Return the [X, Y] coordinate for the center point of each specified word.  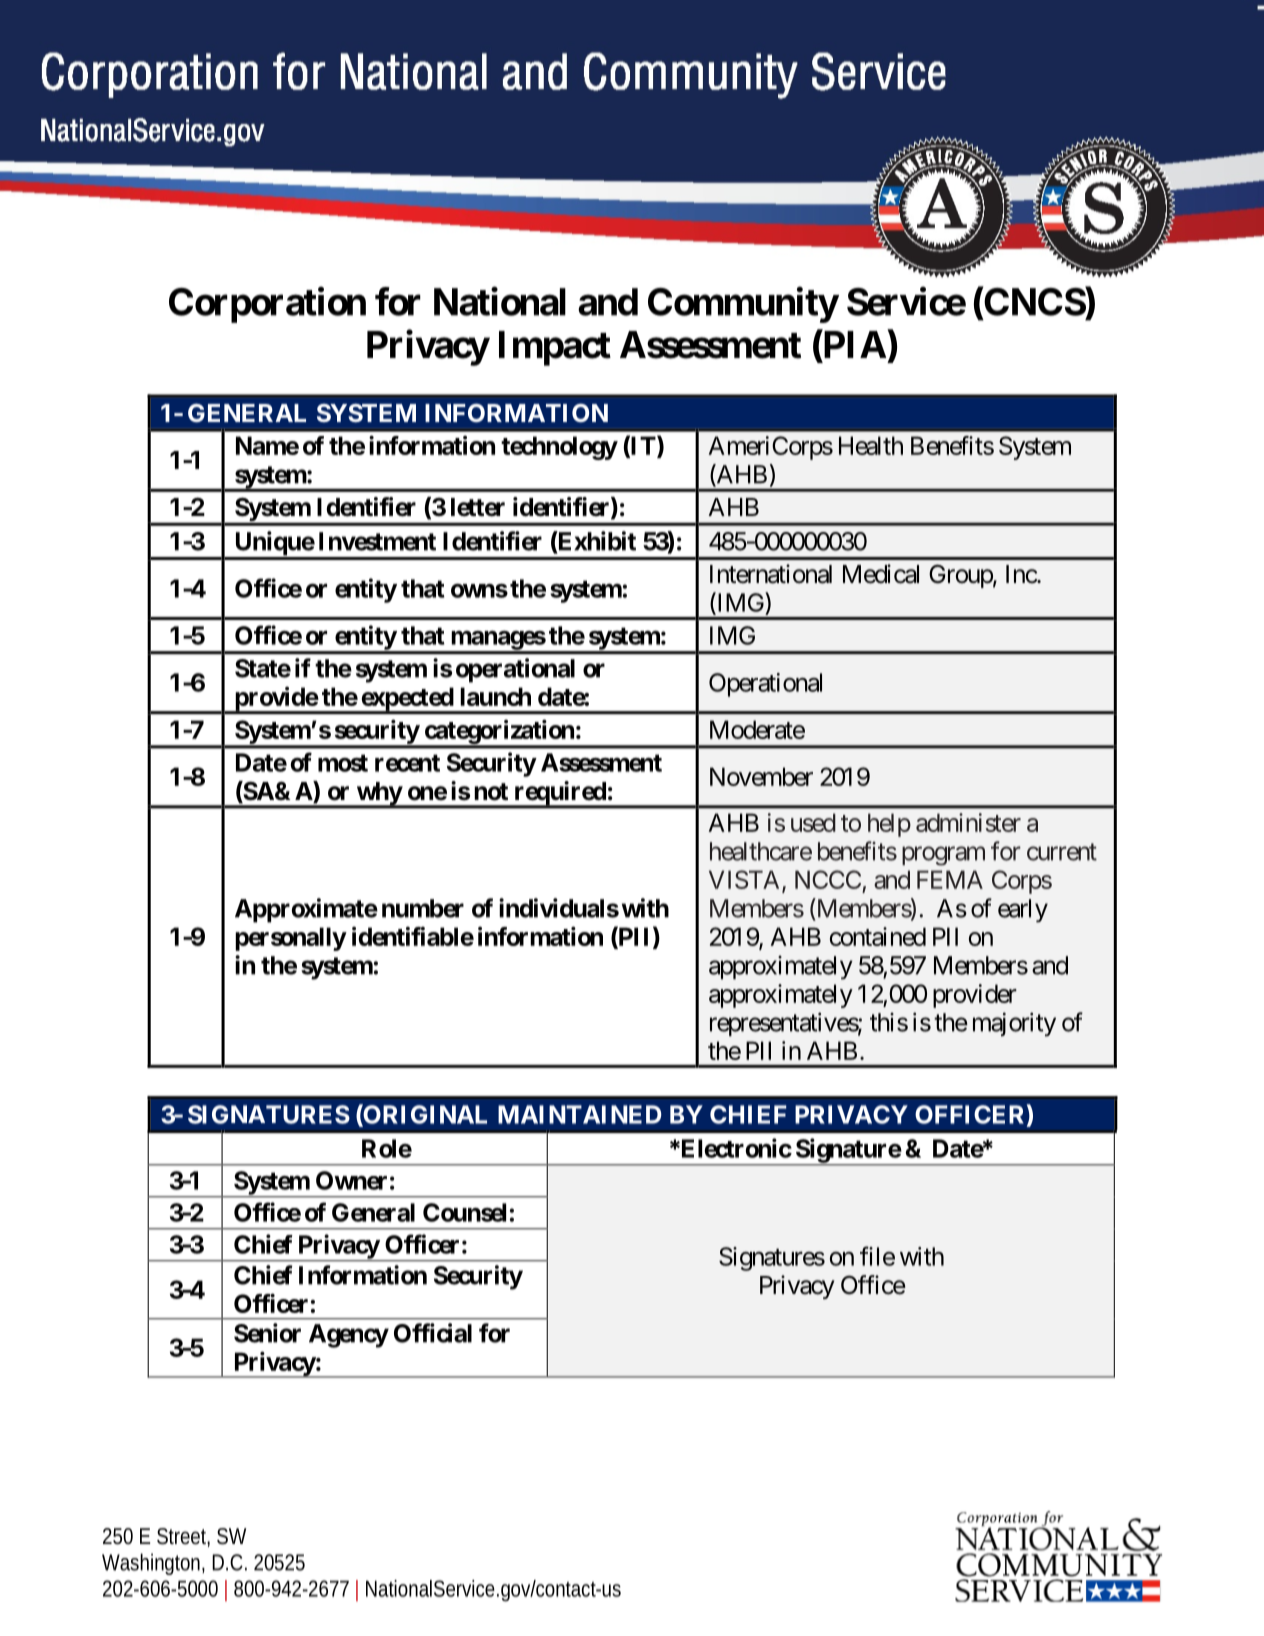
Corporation [267, 305]
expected [407, 700]
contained [878, 936]
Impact [555, 348]
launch [495, 696]
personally [290, 939]
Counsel [464, 1212]
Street [183, 1537]
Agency [349, 1336]
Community [743, 305]
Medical [881, 574]
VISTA [746, 880]
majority [1014, 1024]
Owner [351, 1180]
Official [433, 1333]
